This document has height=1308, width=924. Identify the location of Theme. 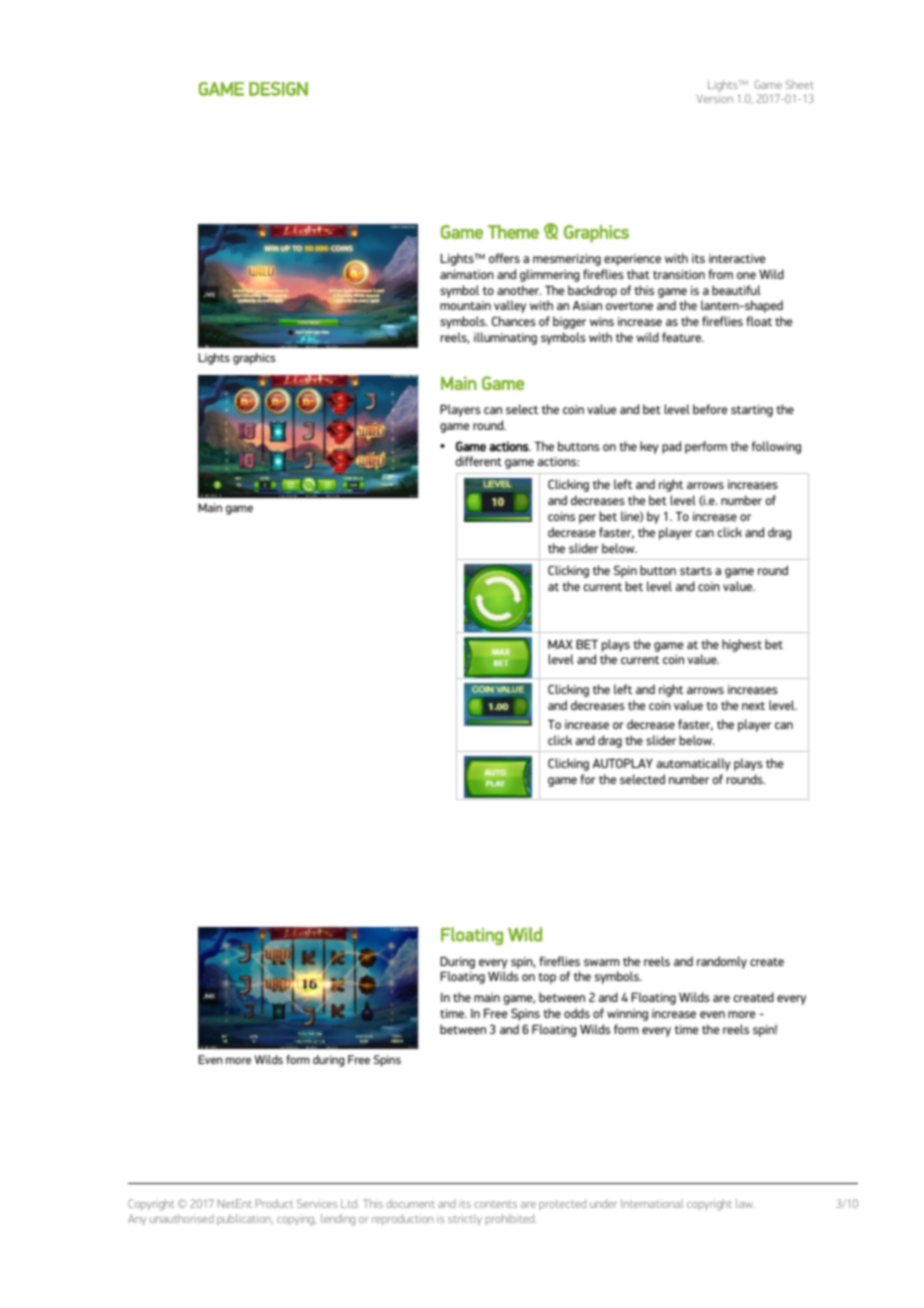
(513, 232).
